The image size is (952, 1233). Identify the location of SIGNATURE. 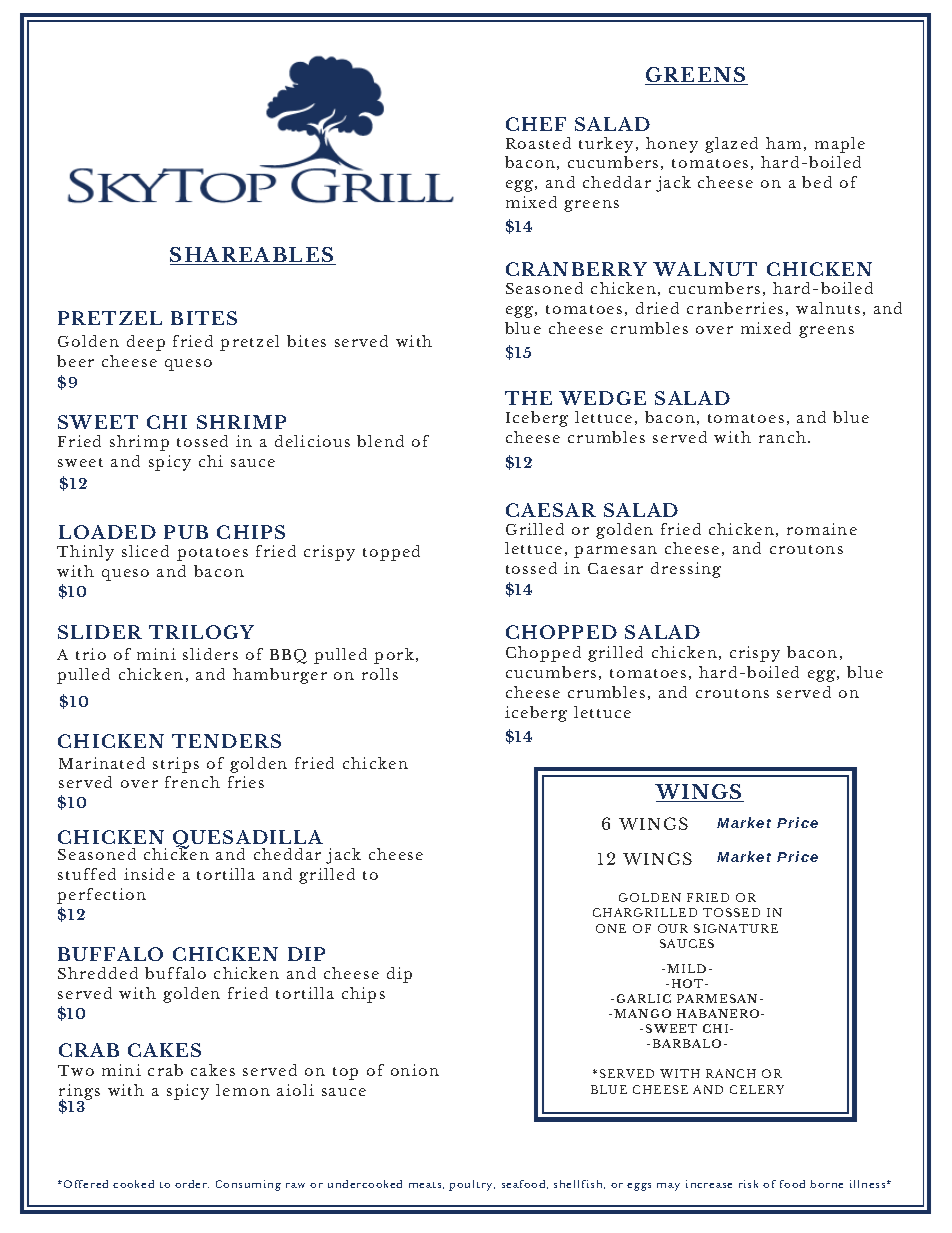
(736, 928).
